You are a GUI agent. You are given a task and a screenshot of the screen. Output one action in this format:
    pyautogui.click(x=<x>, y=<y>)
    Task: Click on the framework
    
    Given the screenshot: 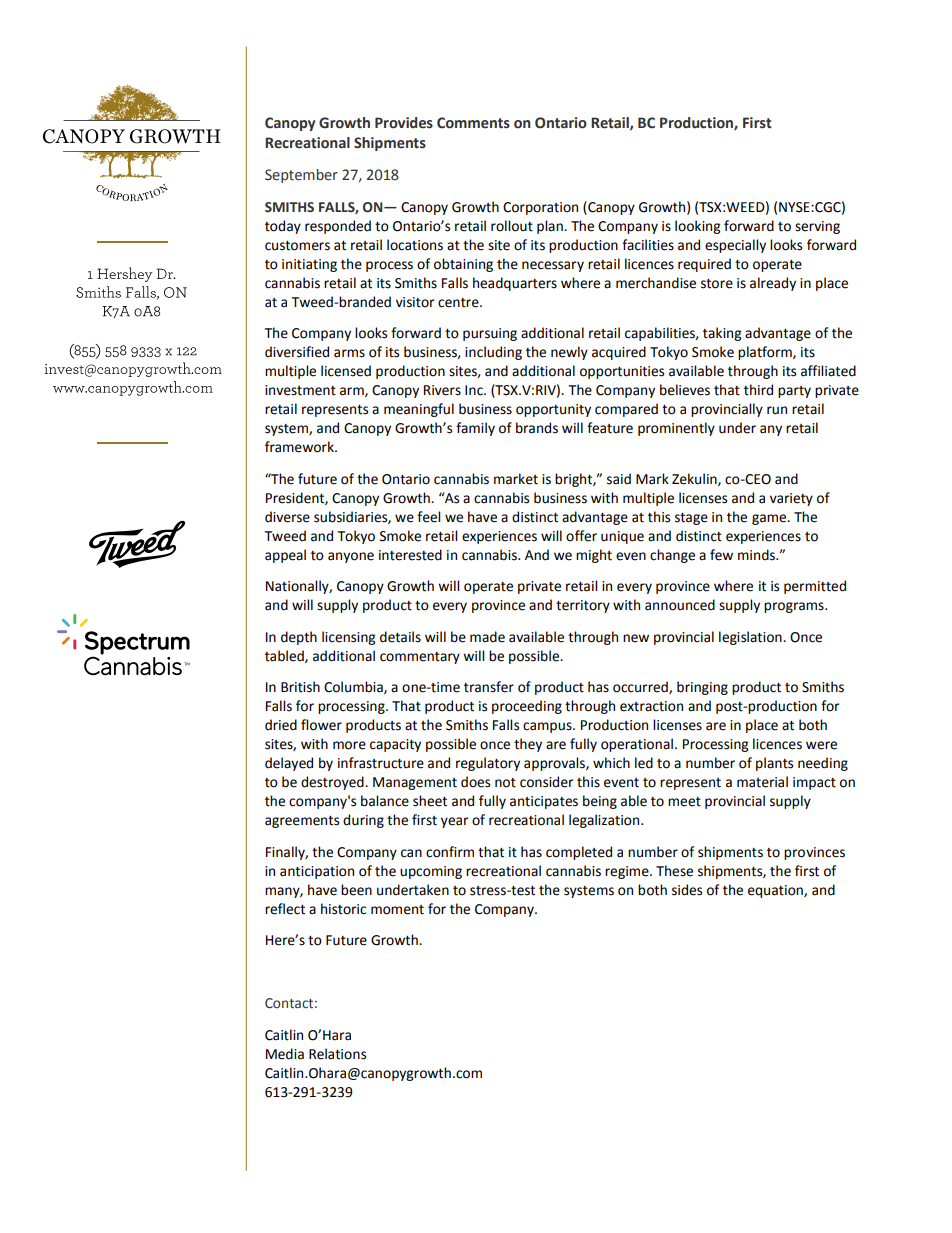 What is the action you would take?
    pyautogui.click(x=300, y=447)
